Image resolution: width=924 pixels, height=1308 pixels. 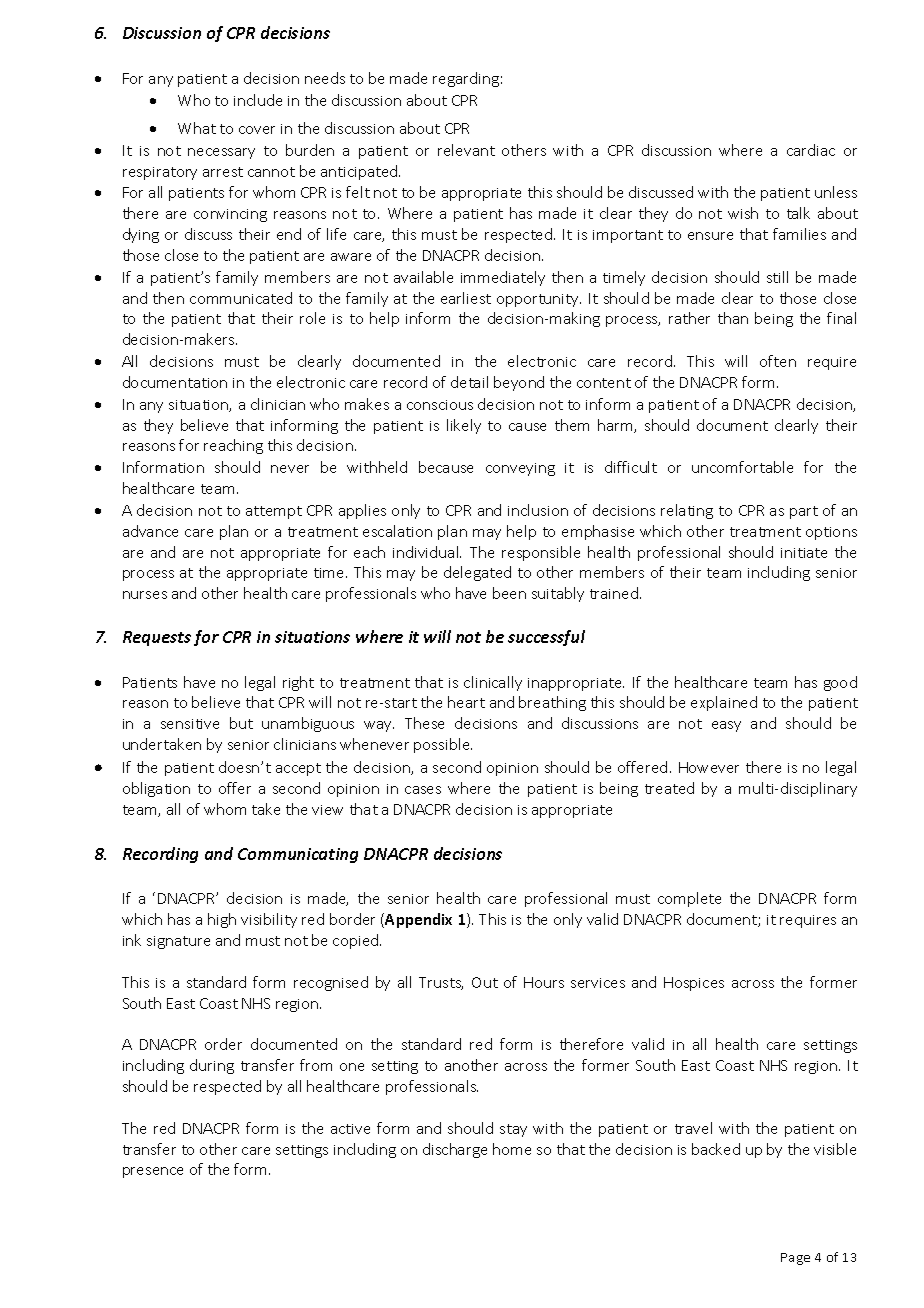 What do you see at coordinates (493, 683) in the screenshot?
I see `clinically` at bounding box center [493, 683].
